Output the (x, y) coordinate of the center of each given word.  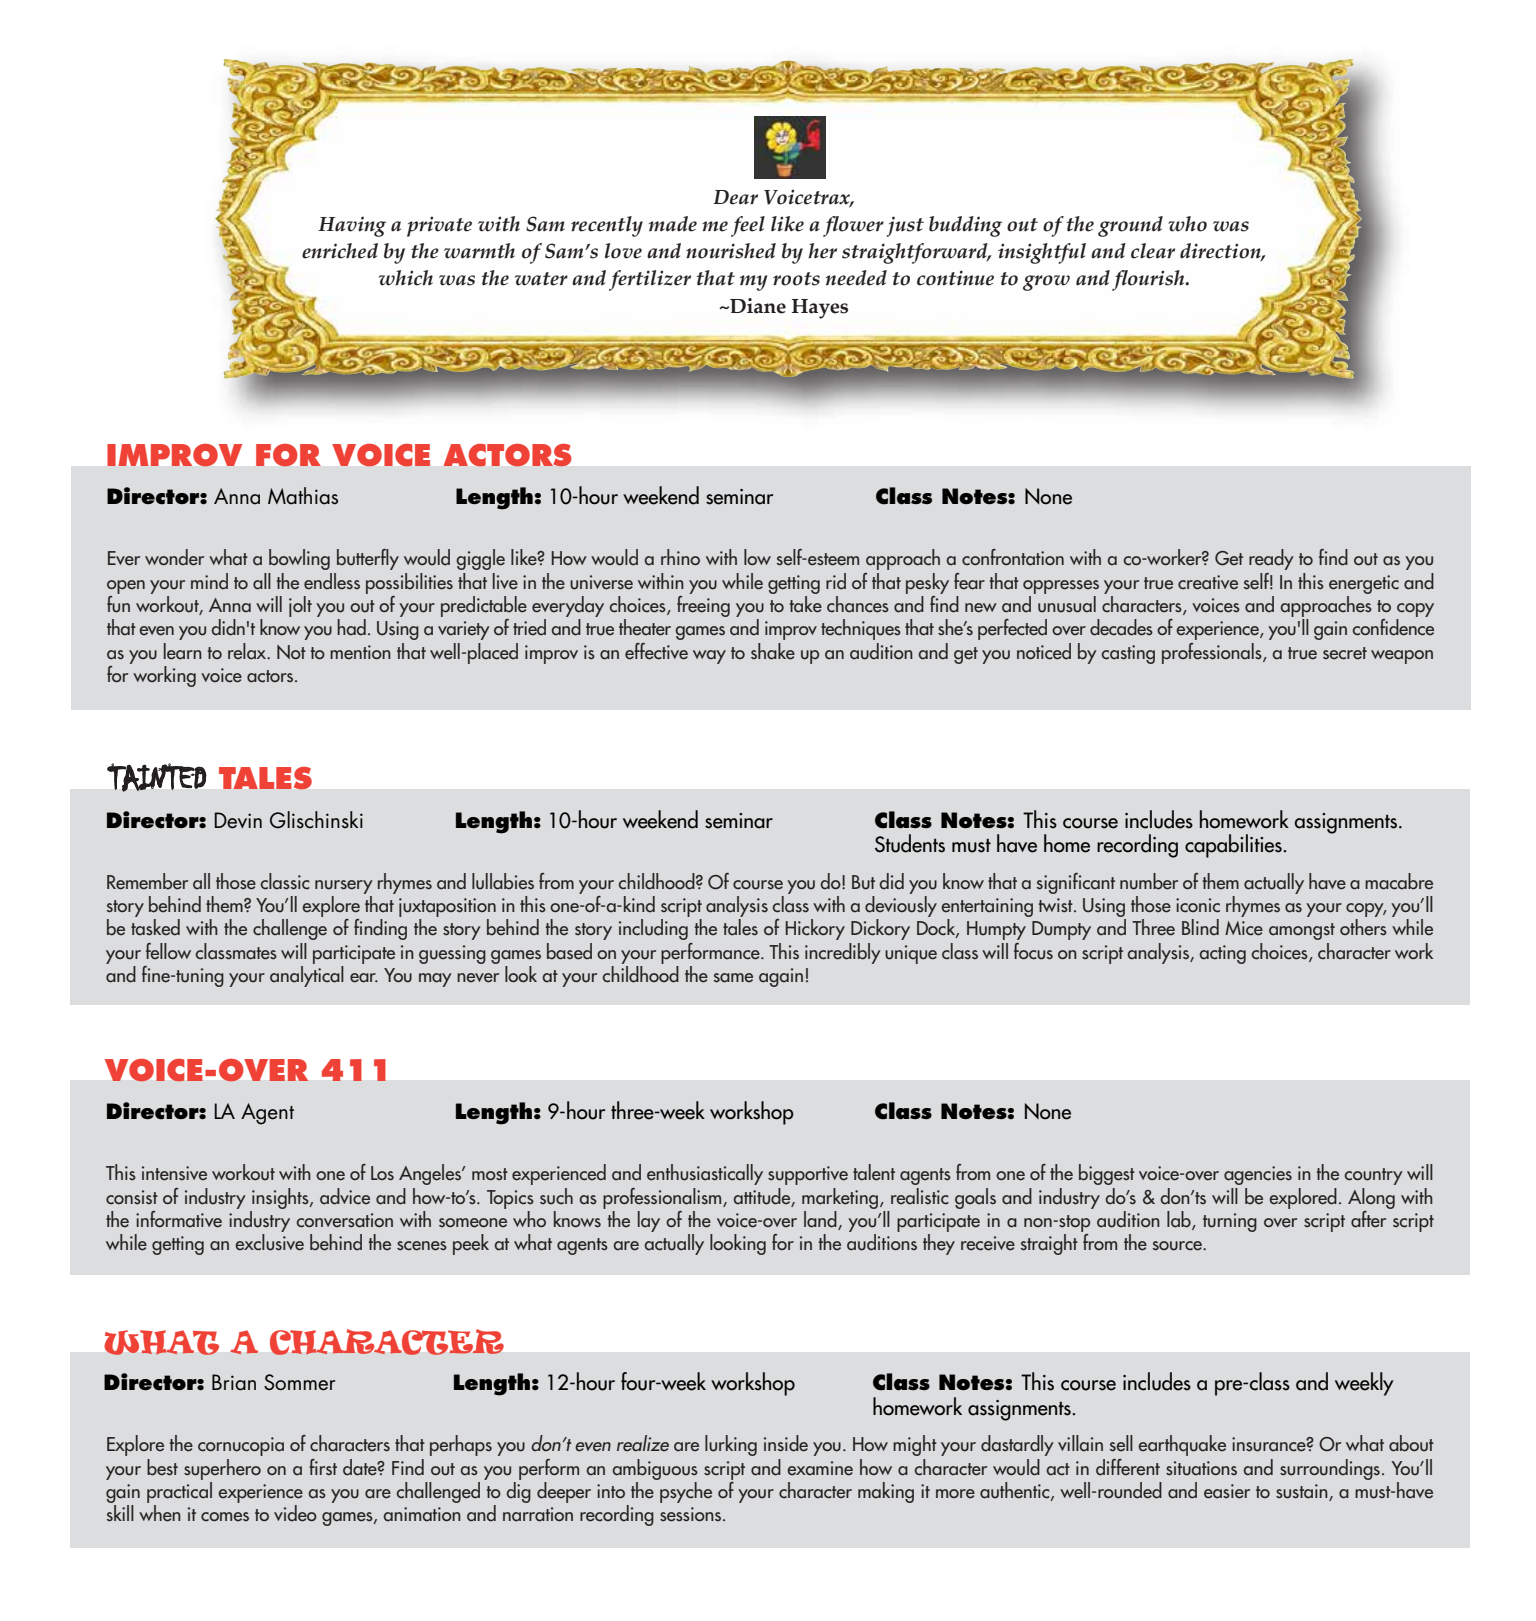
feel (748, 226)
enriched (340, 251)
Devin (238, 820)
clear (1153, 251)
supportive (808, 1175)
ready (1271, 559)
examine (820, 1468)
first (323, 1467)
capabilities (1234, 846)
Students (910, 843)
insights (281, 1198)
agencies (1258, 1175)
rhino (680, 557)
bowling (299, 559)
